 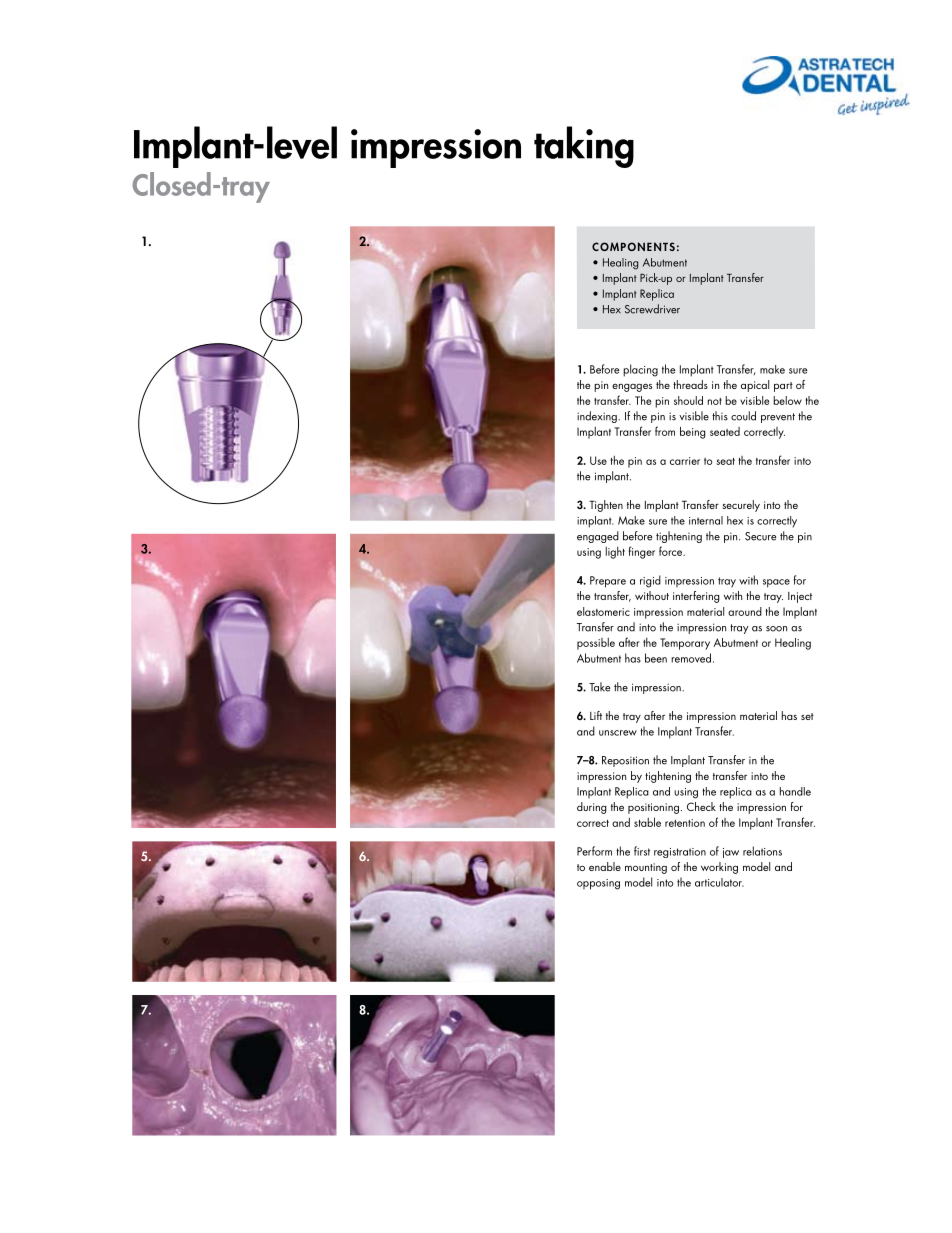 What do you see at coordinates (680, 853) in the screenshot?
I see `registration` at bounding box center [680, 853].
